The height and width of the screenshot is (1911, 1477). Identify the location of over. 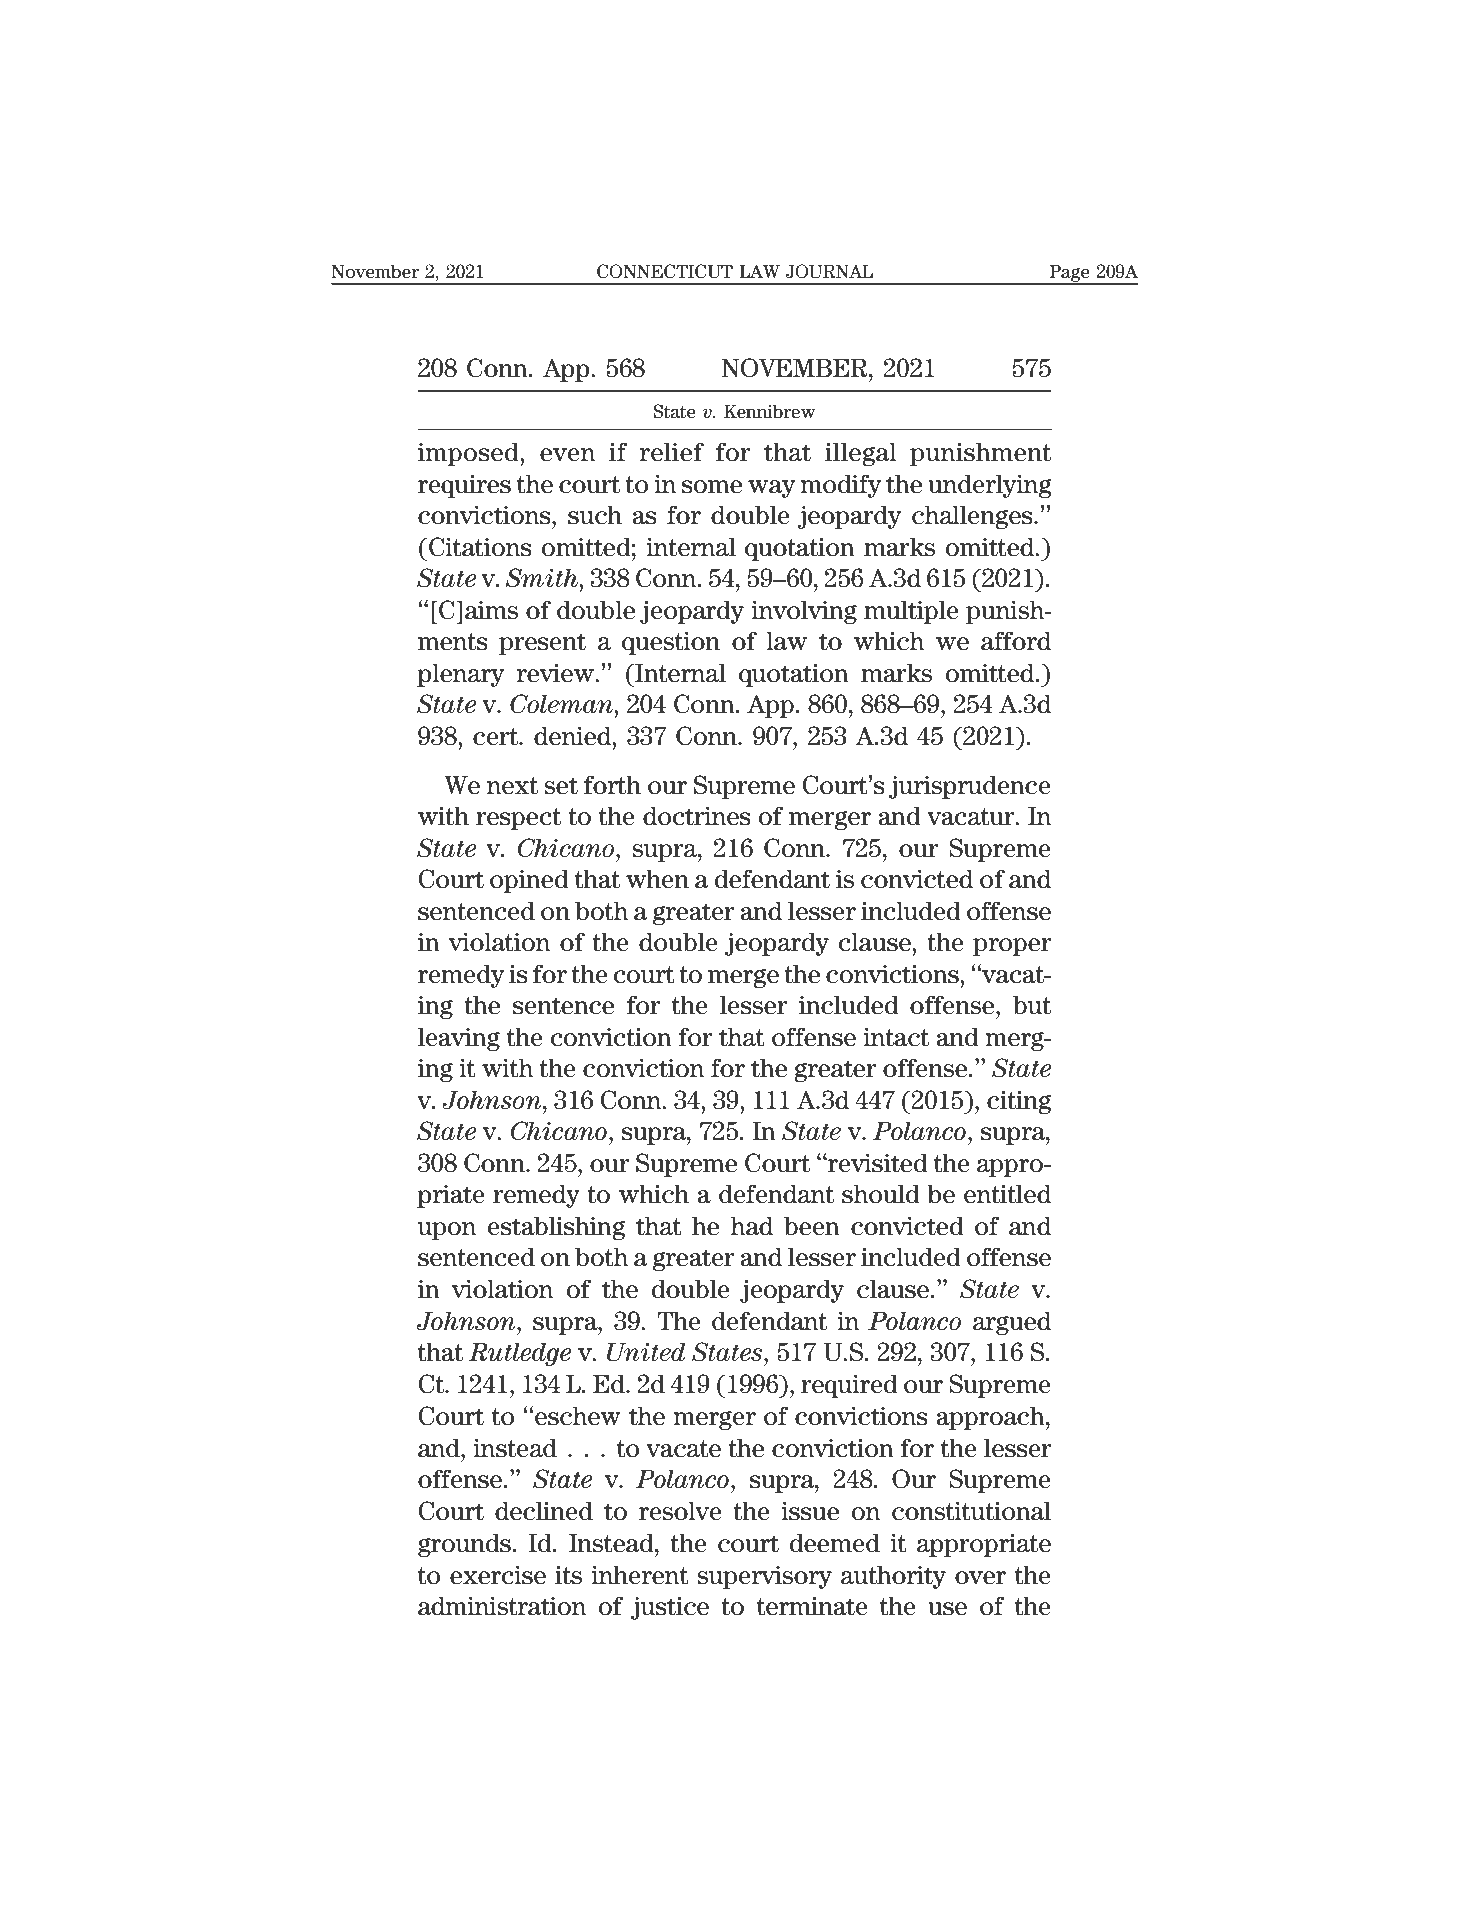
(980, 1578).
